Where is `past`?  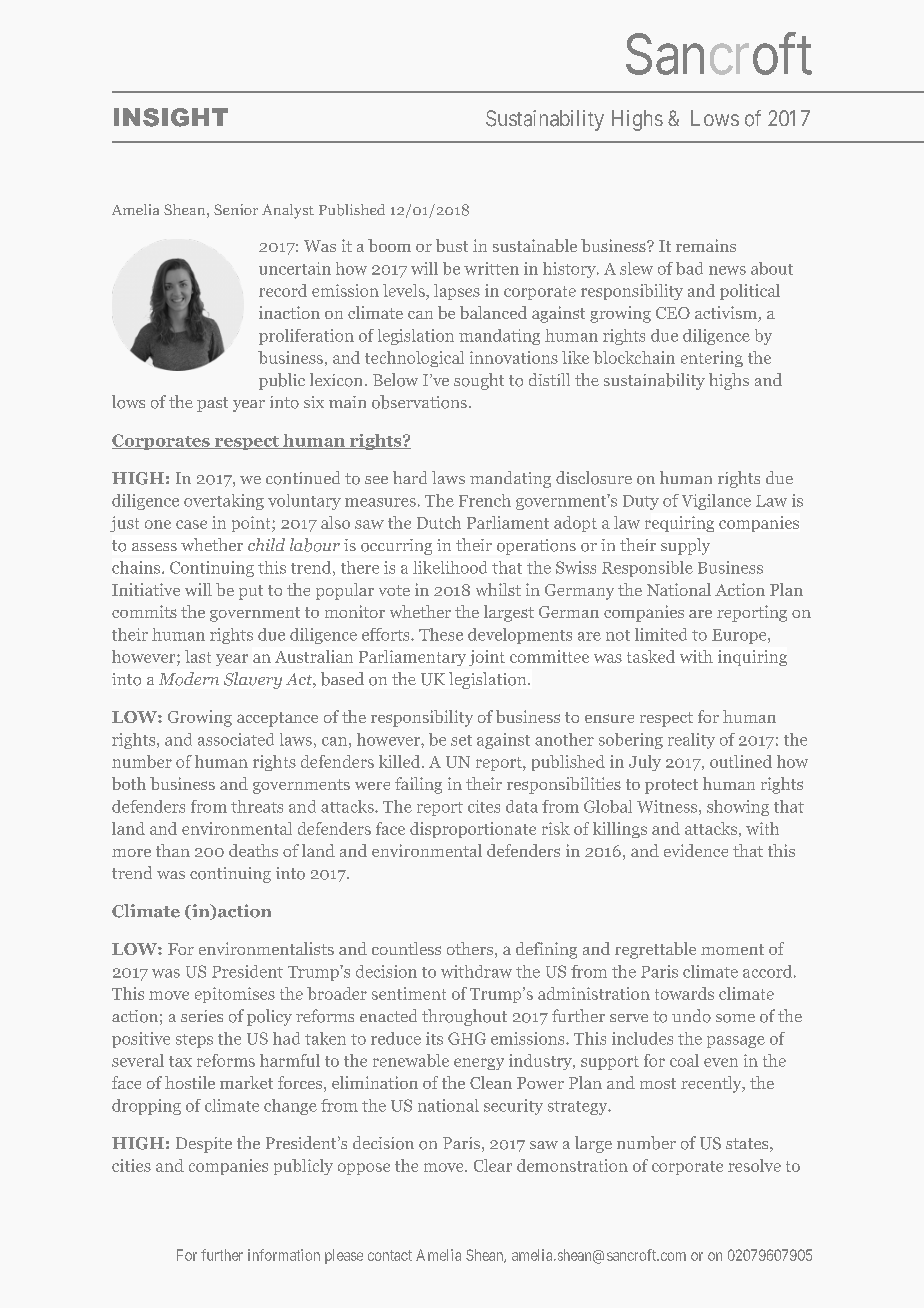 past is located at coordinates (212, 404).
